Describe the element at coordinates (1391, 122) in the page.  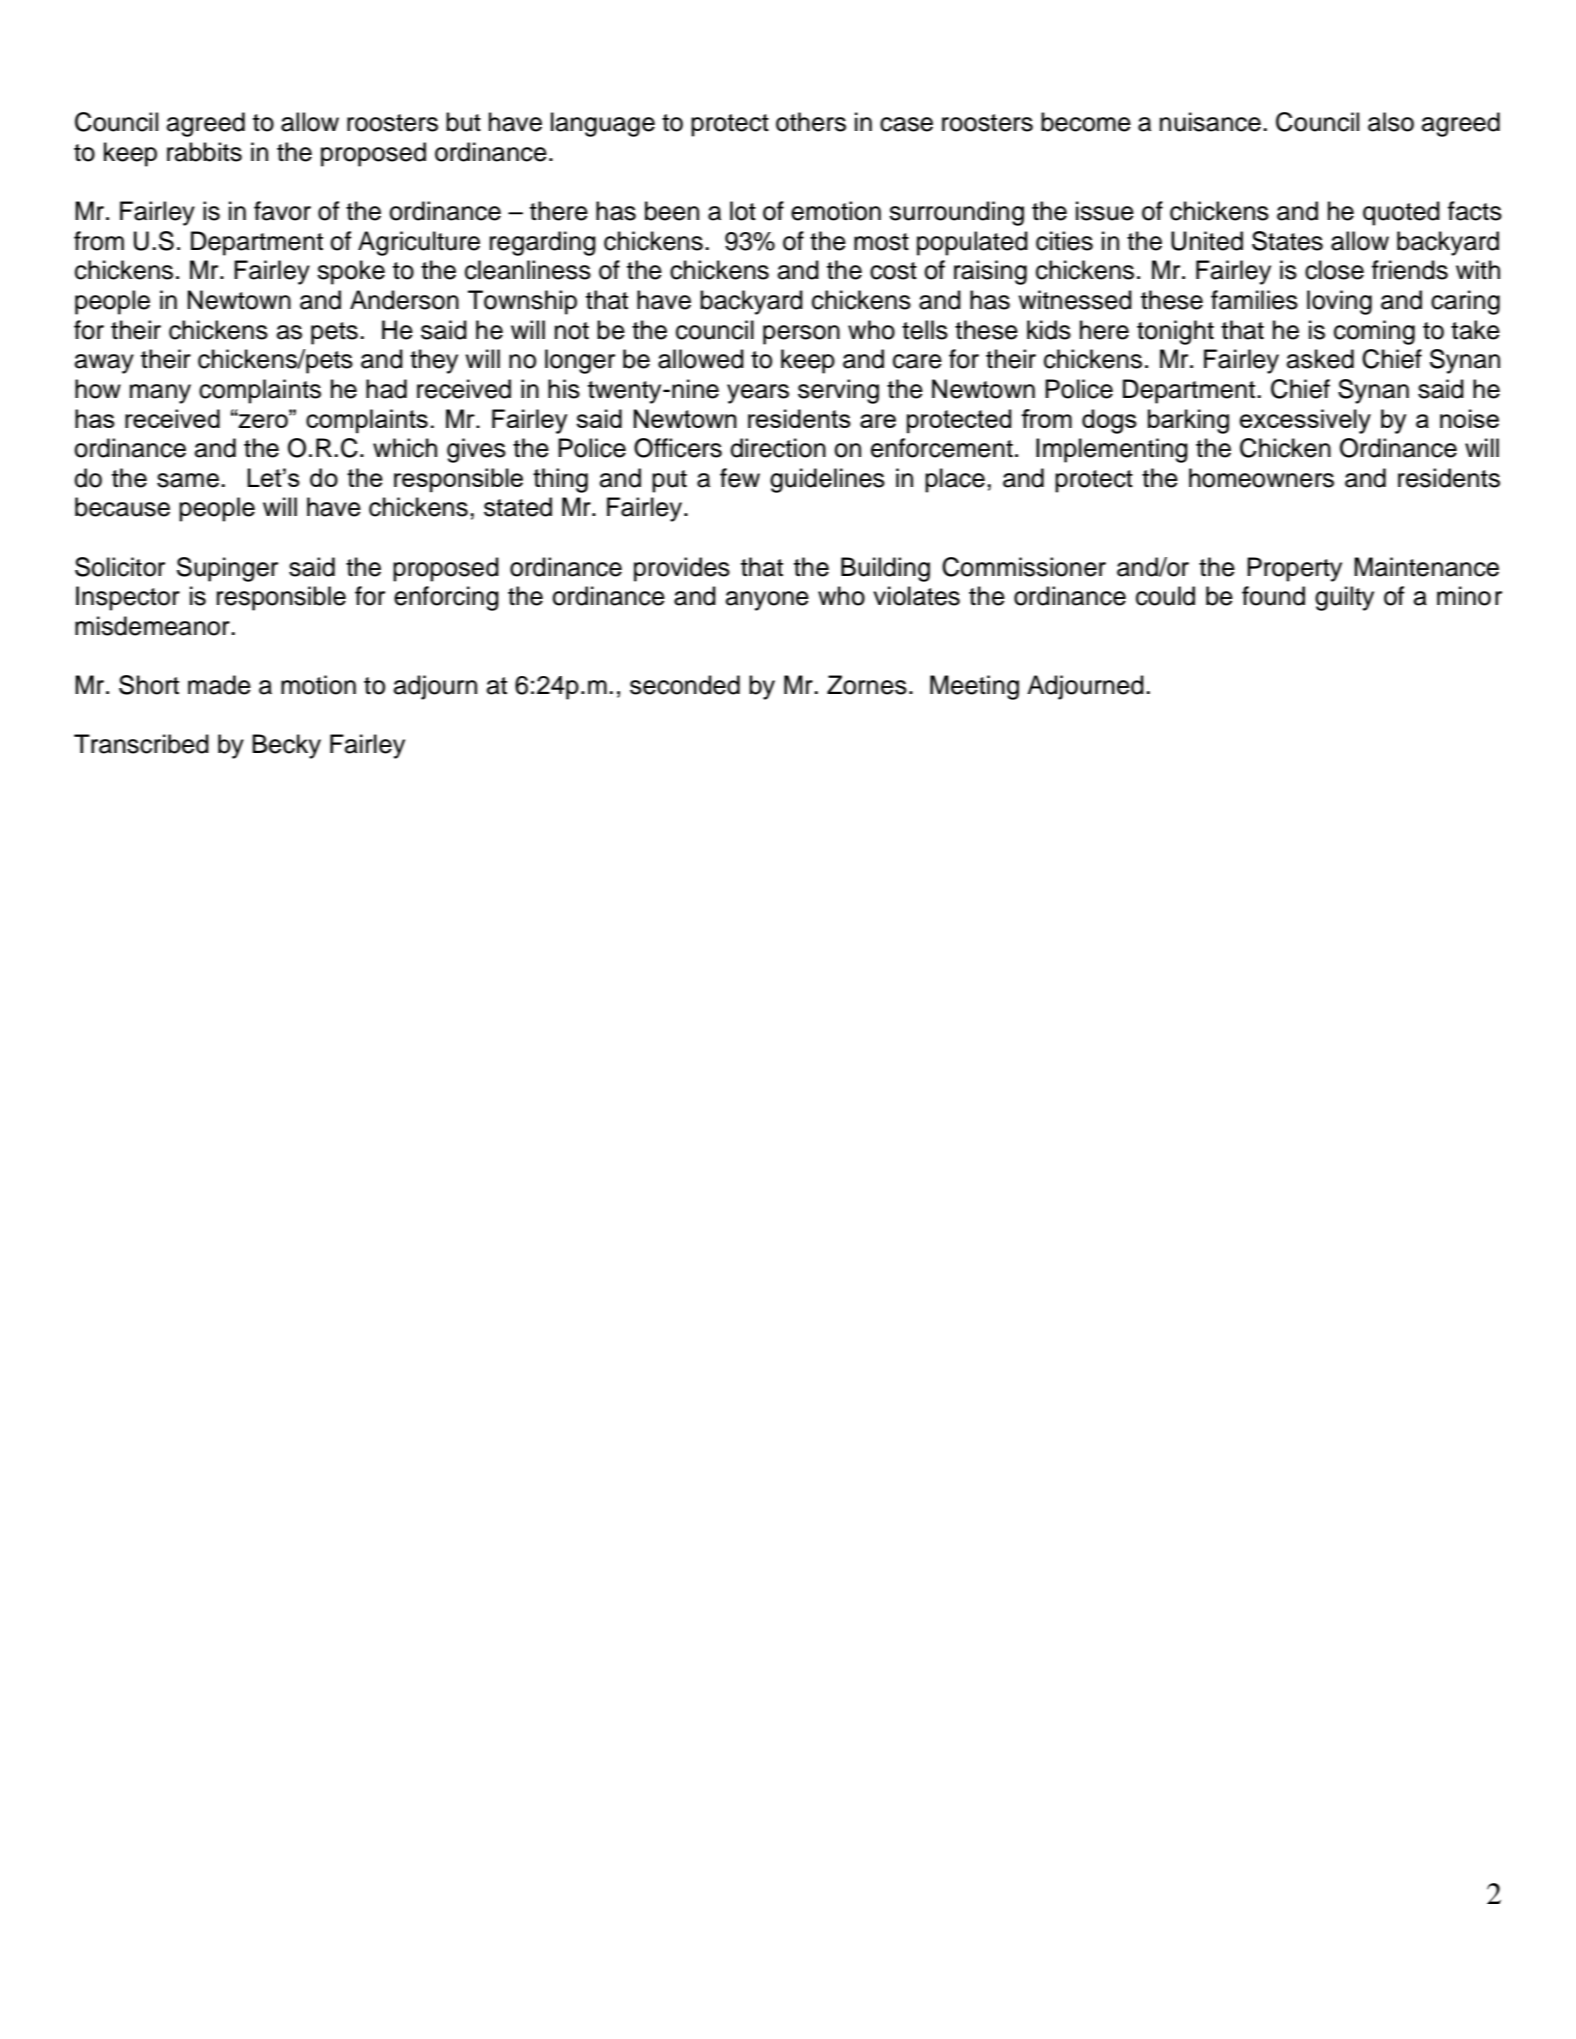
I see `also` at that location.
